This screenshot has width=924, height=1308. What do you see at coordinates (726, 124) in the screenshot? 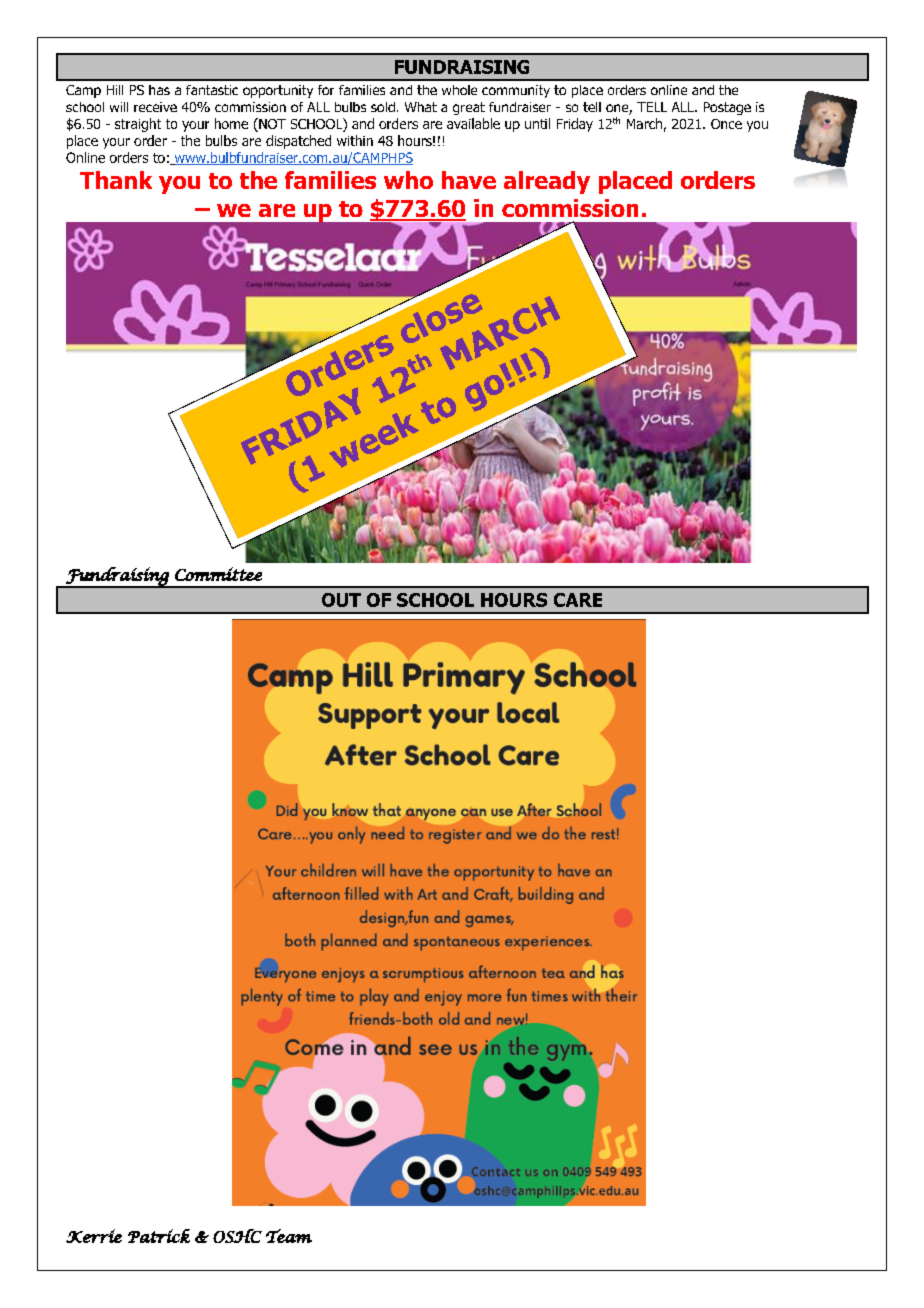
I see `Once` at bounding box center [726, 124].
